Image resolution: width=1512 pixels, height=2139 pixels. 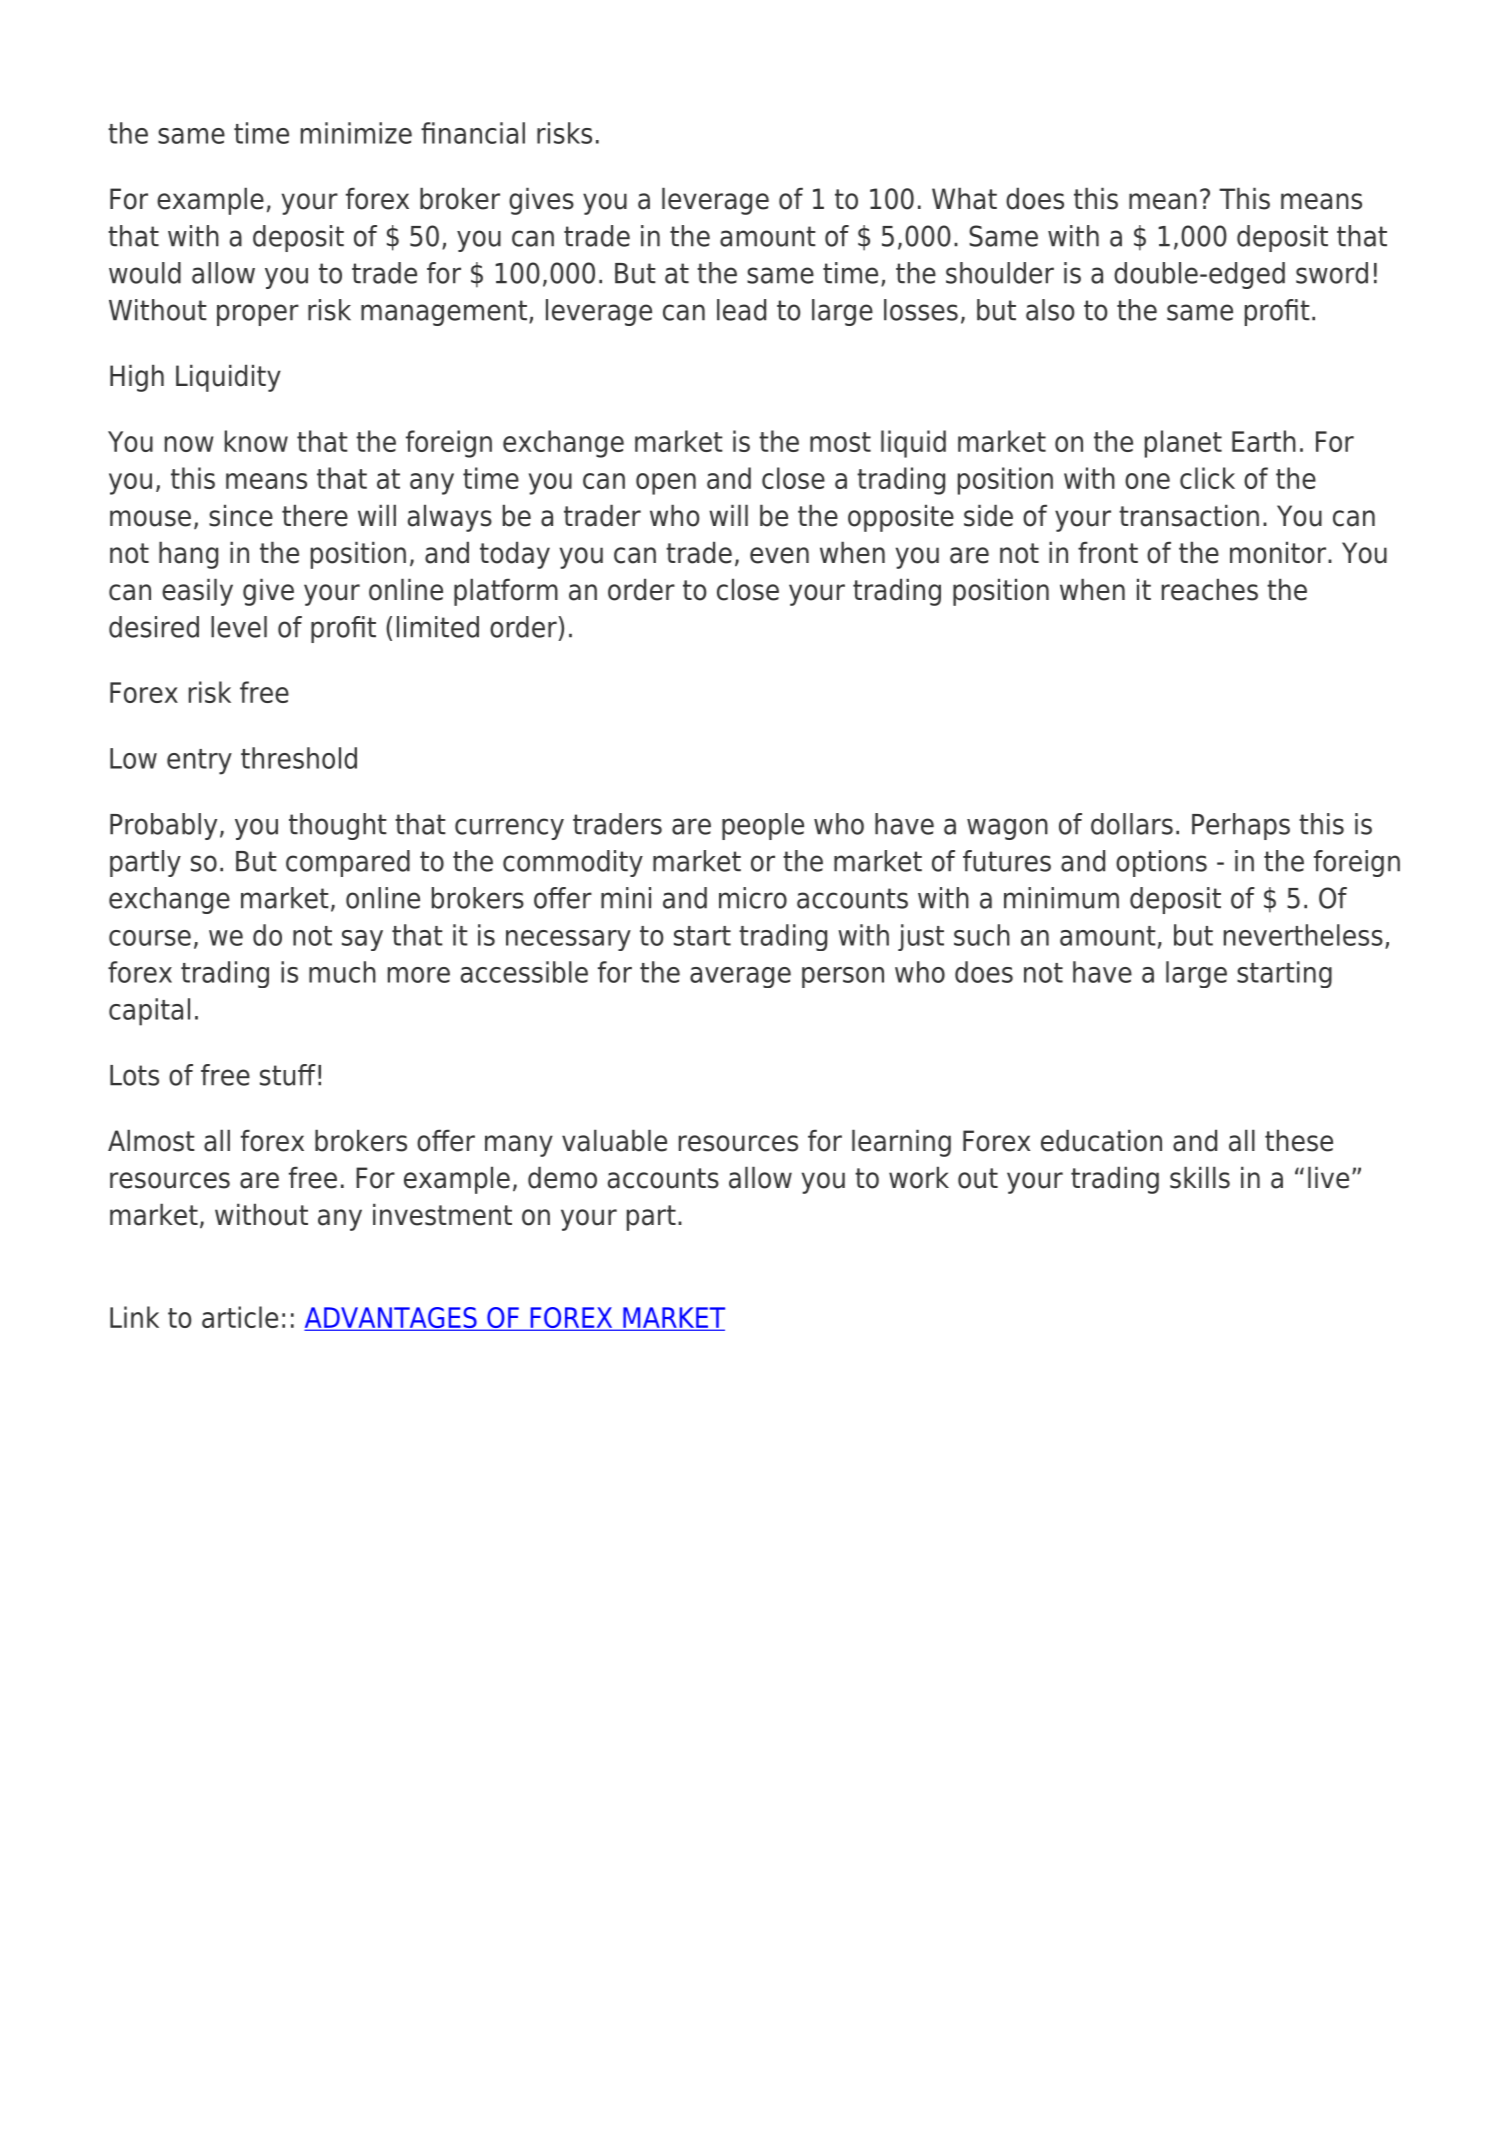 What do you see at coordinates (666, 484) in the image?
I see `open` at bounding box center [666, 484].
